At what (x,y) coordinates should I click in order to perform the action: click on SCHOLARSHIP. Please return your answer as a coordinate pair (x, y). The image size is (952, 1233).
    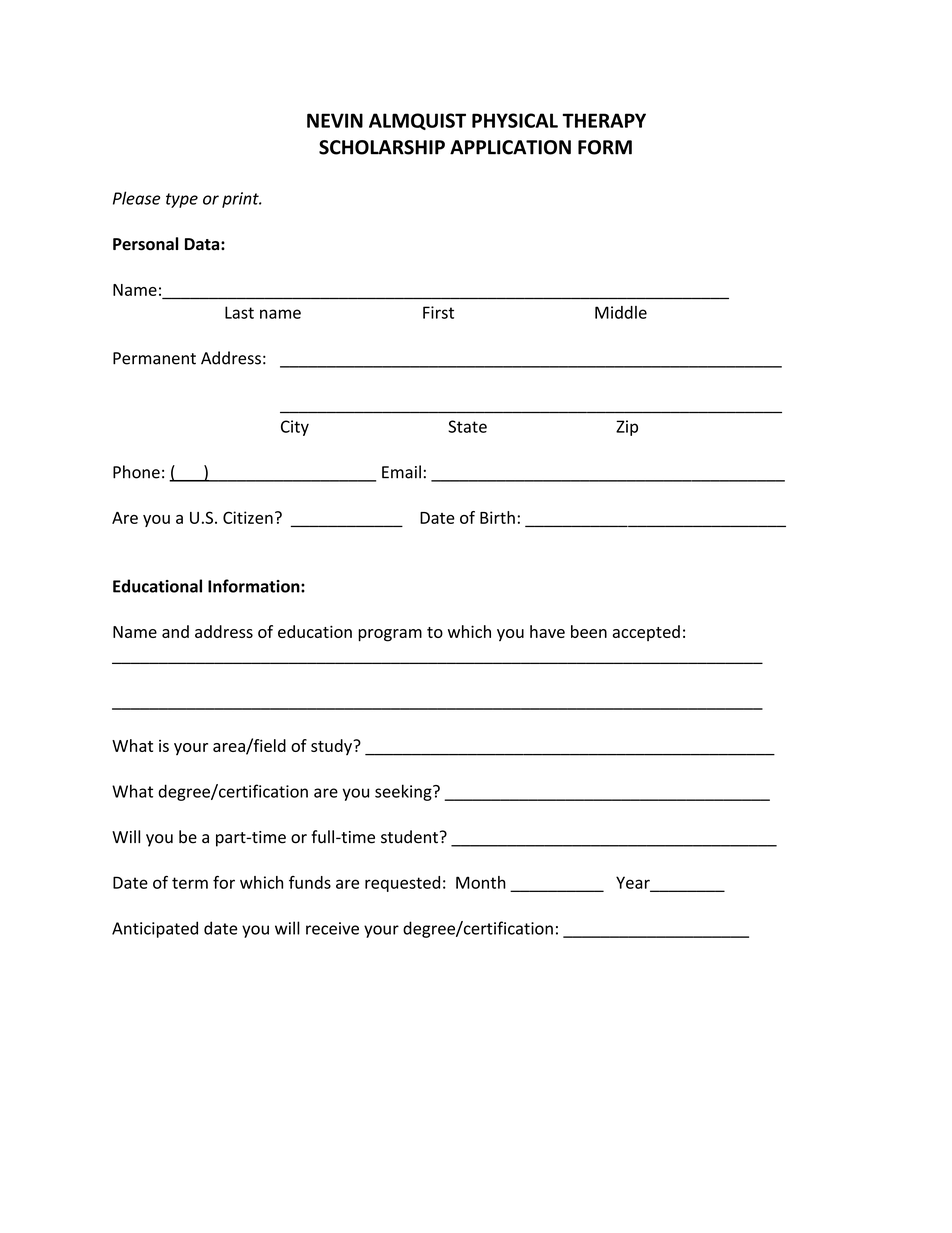
    Looking at the image, I should click on (382, 147).
